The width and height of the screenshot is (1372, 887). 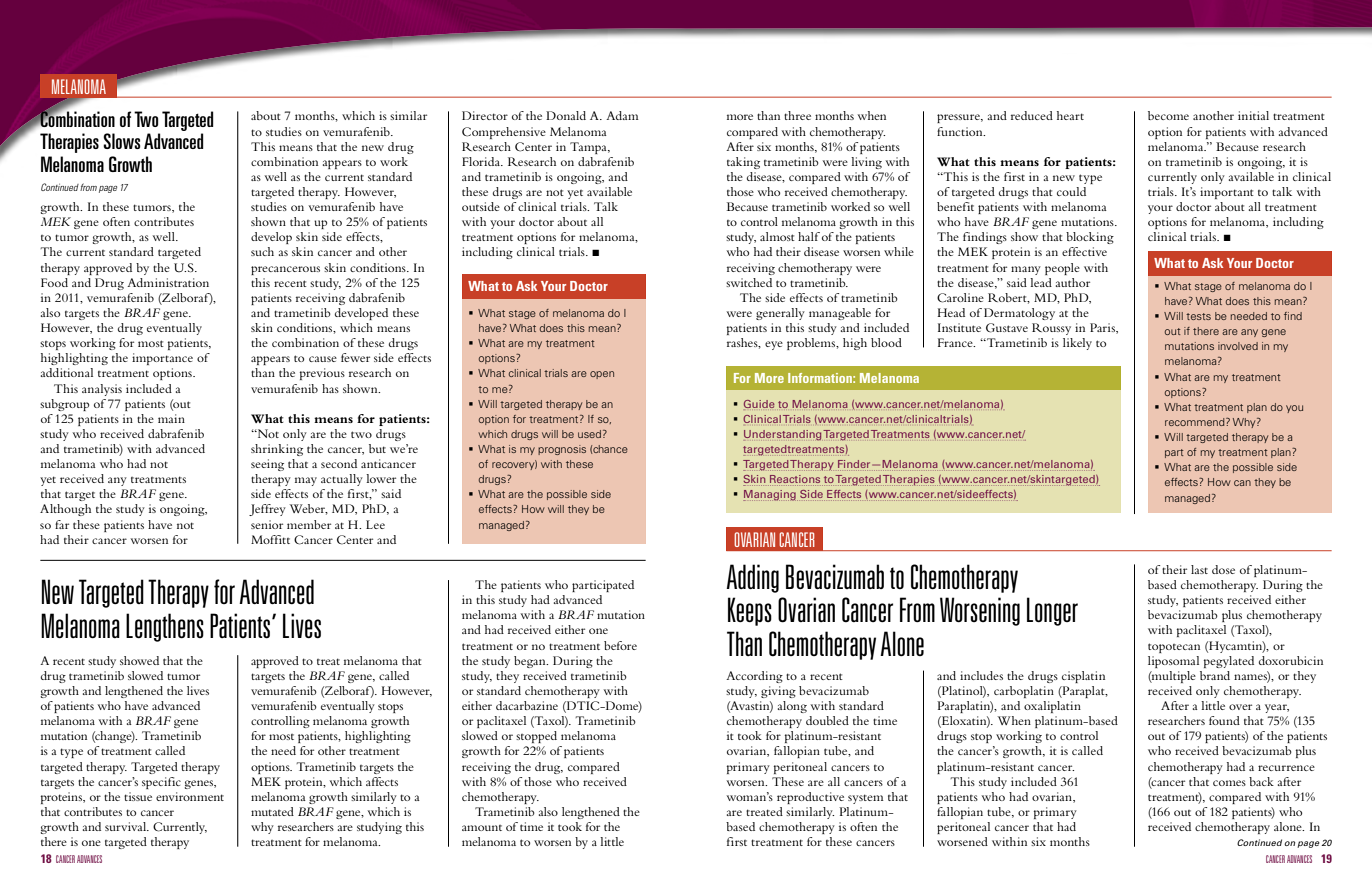 I want to click on switched, so click(x=749, y=282).
